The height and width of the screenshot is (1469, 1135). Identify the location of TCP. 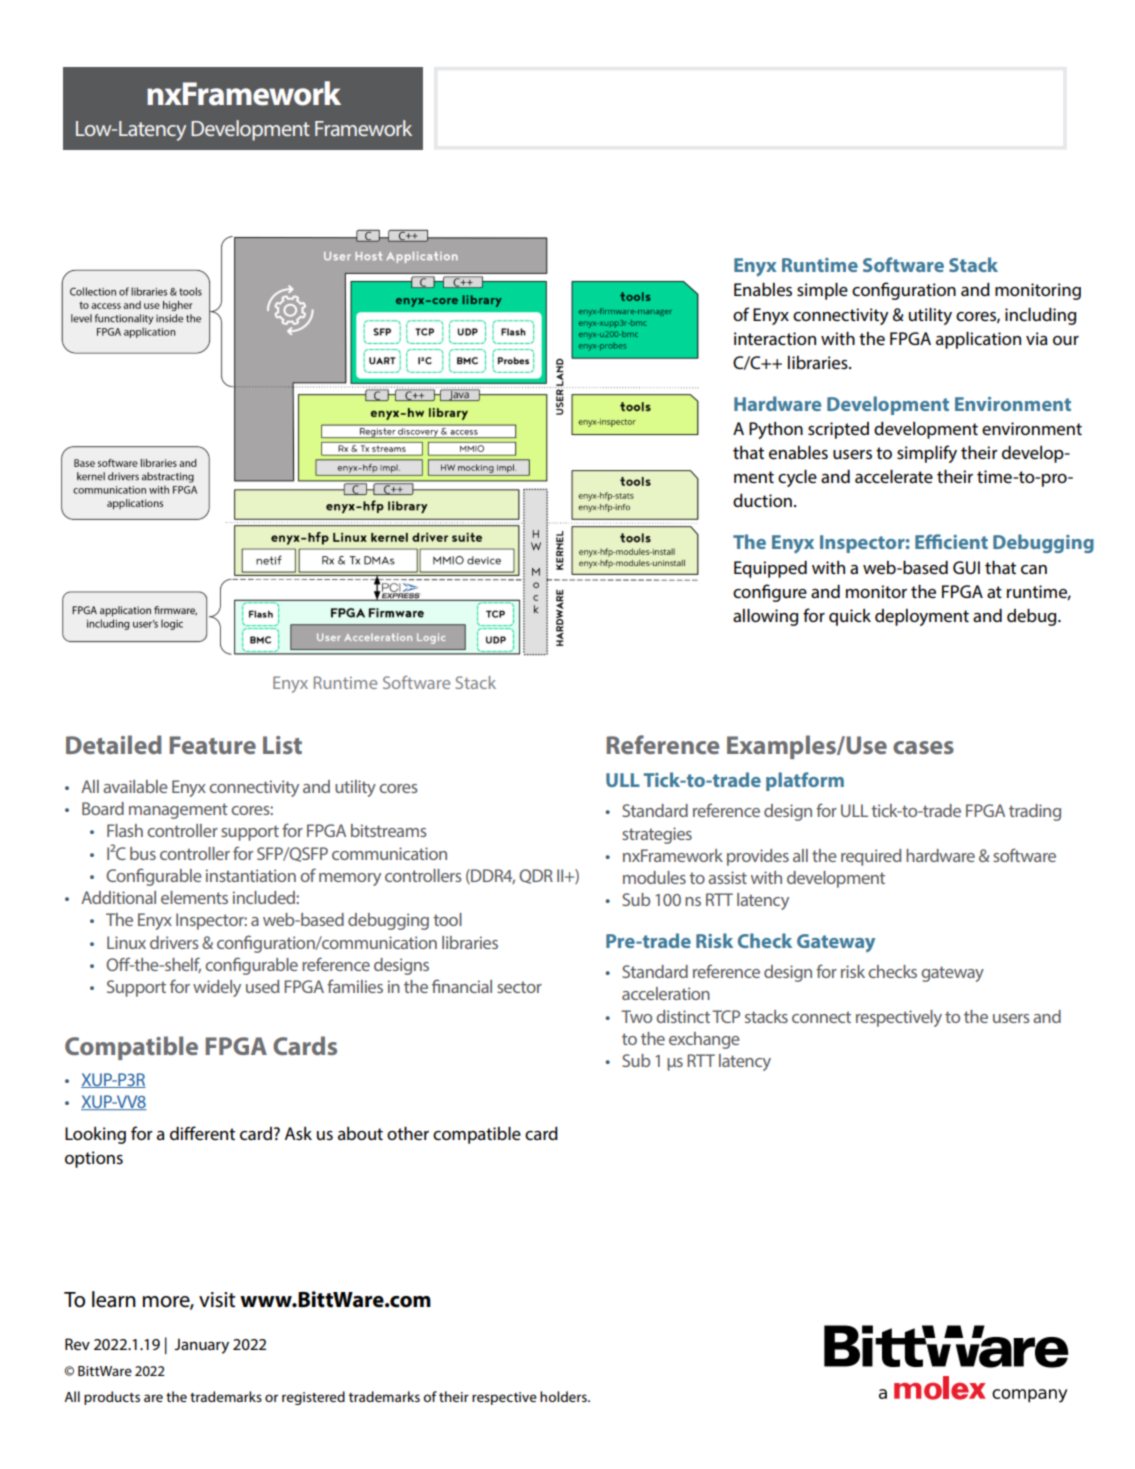
(726, 1016).
